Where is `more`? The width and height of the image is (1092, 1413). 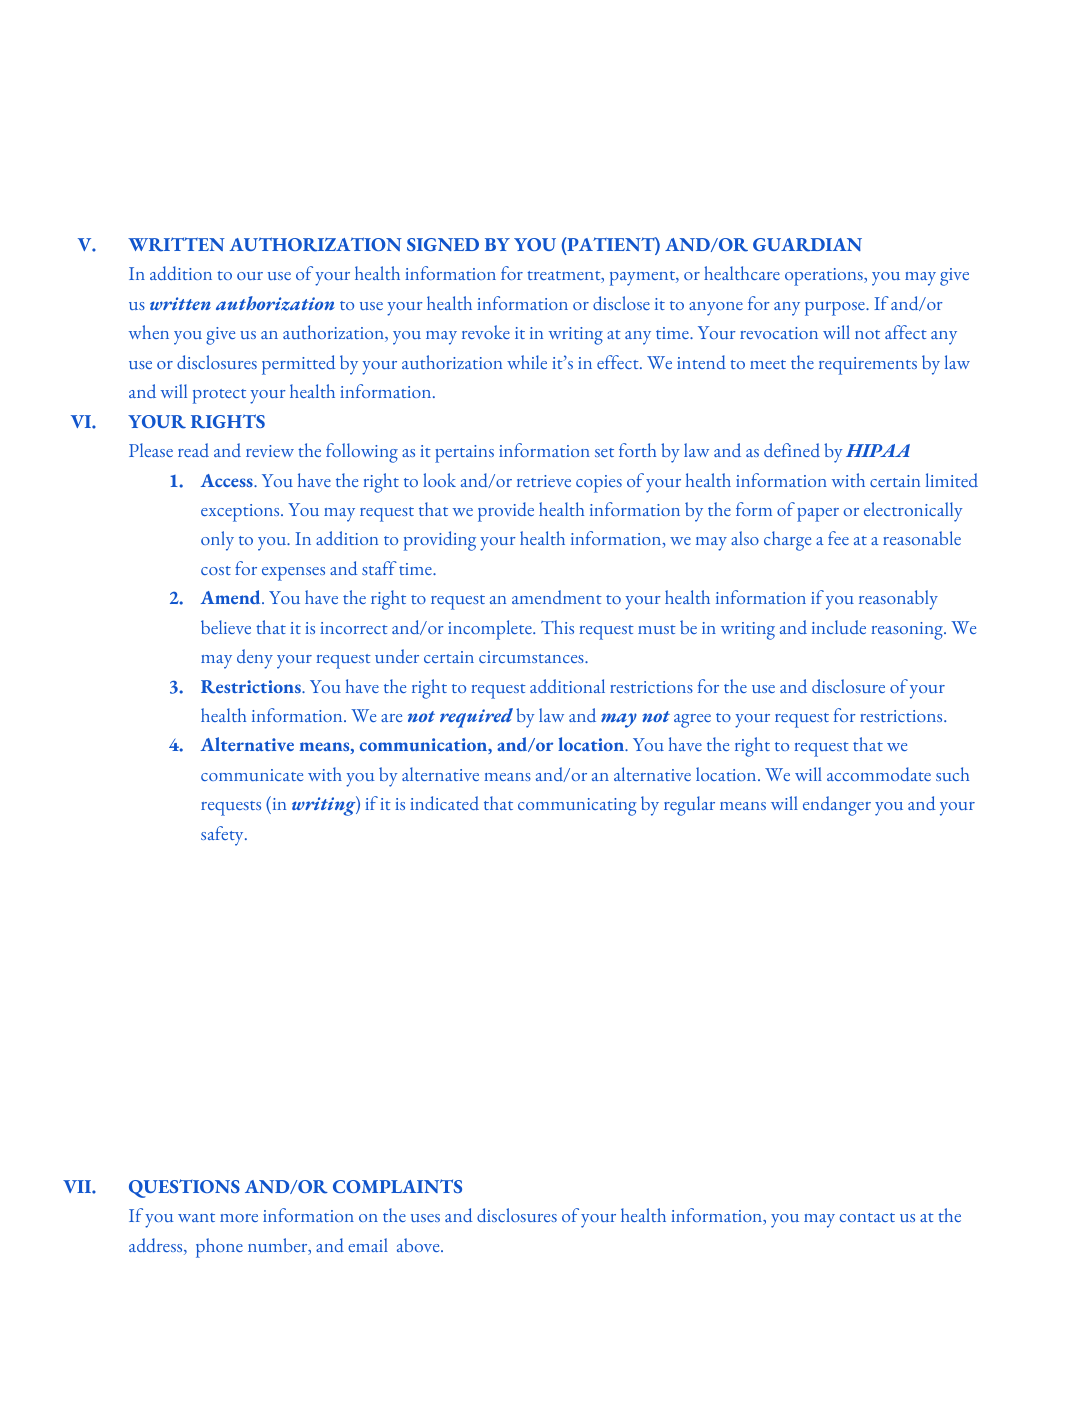
more is located at coordinates (239, 1218).
